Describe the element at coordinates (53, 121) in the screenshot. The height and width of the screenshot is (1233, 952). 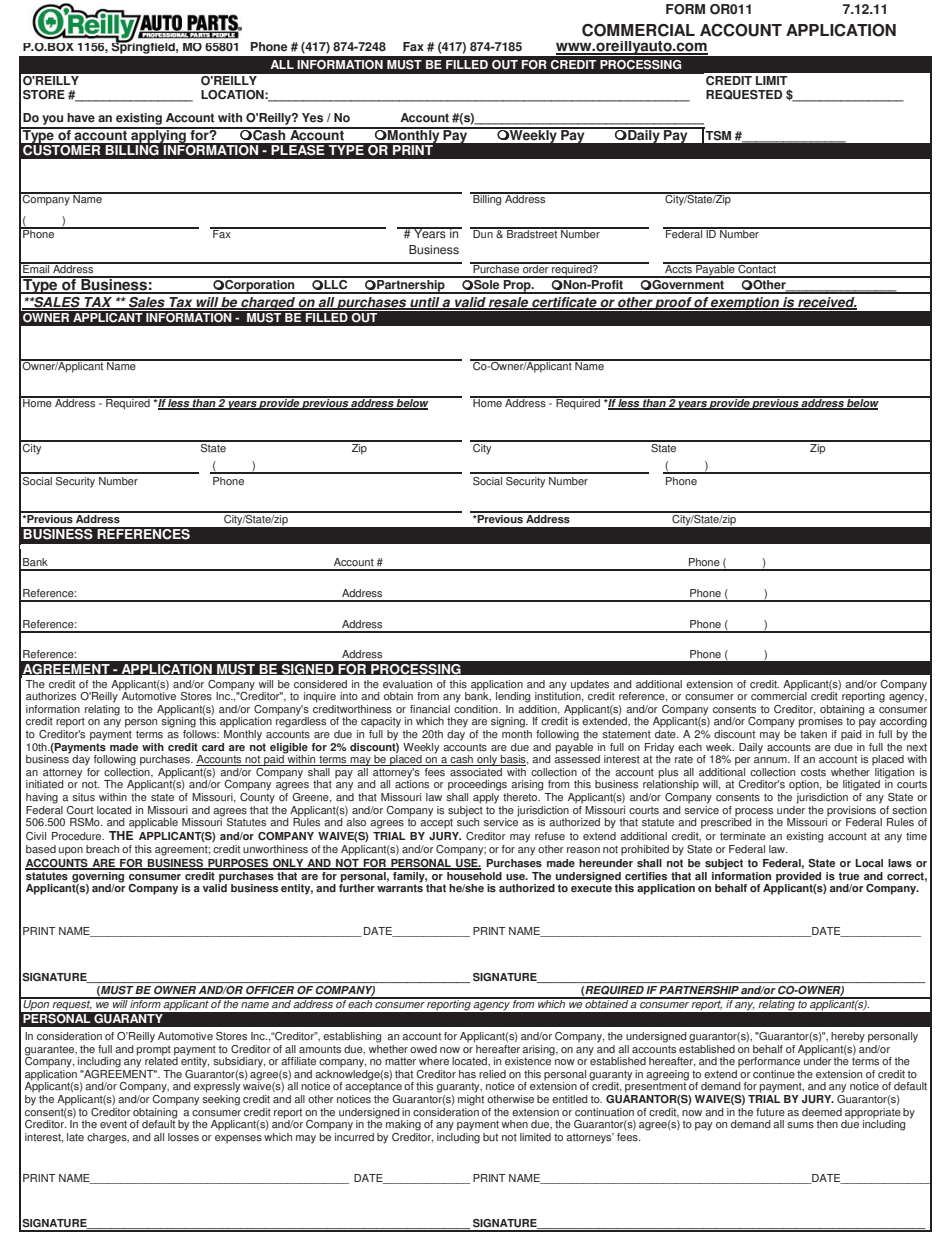
I see `you` at that location.
